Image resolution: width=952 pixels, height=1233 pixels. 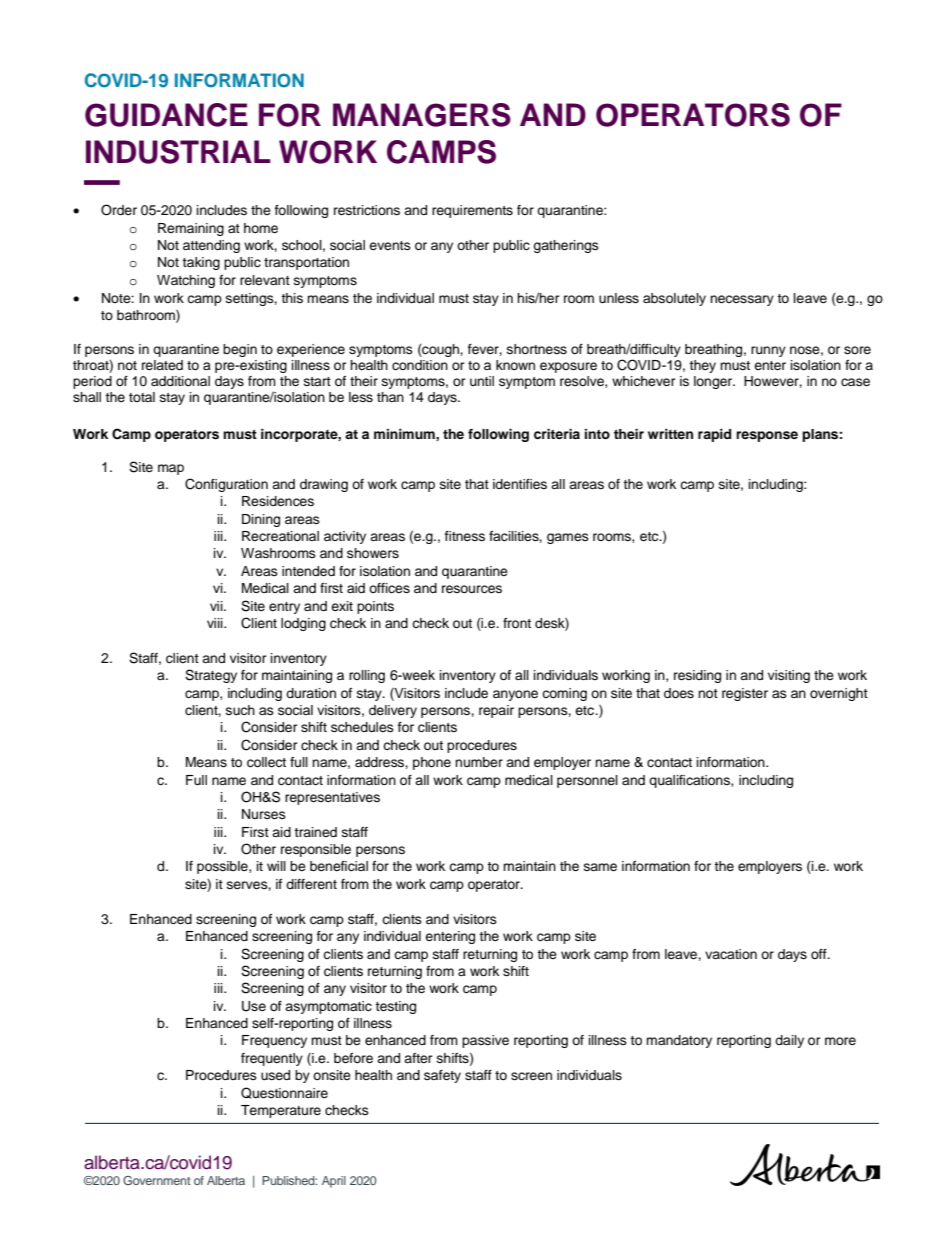 What do you see at coordinates (479, 762) in the image?
I see `number` at bounding box center [479, 762].
